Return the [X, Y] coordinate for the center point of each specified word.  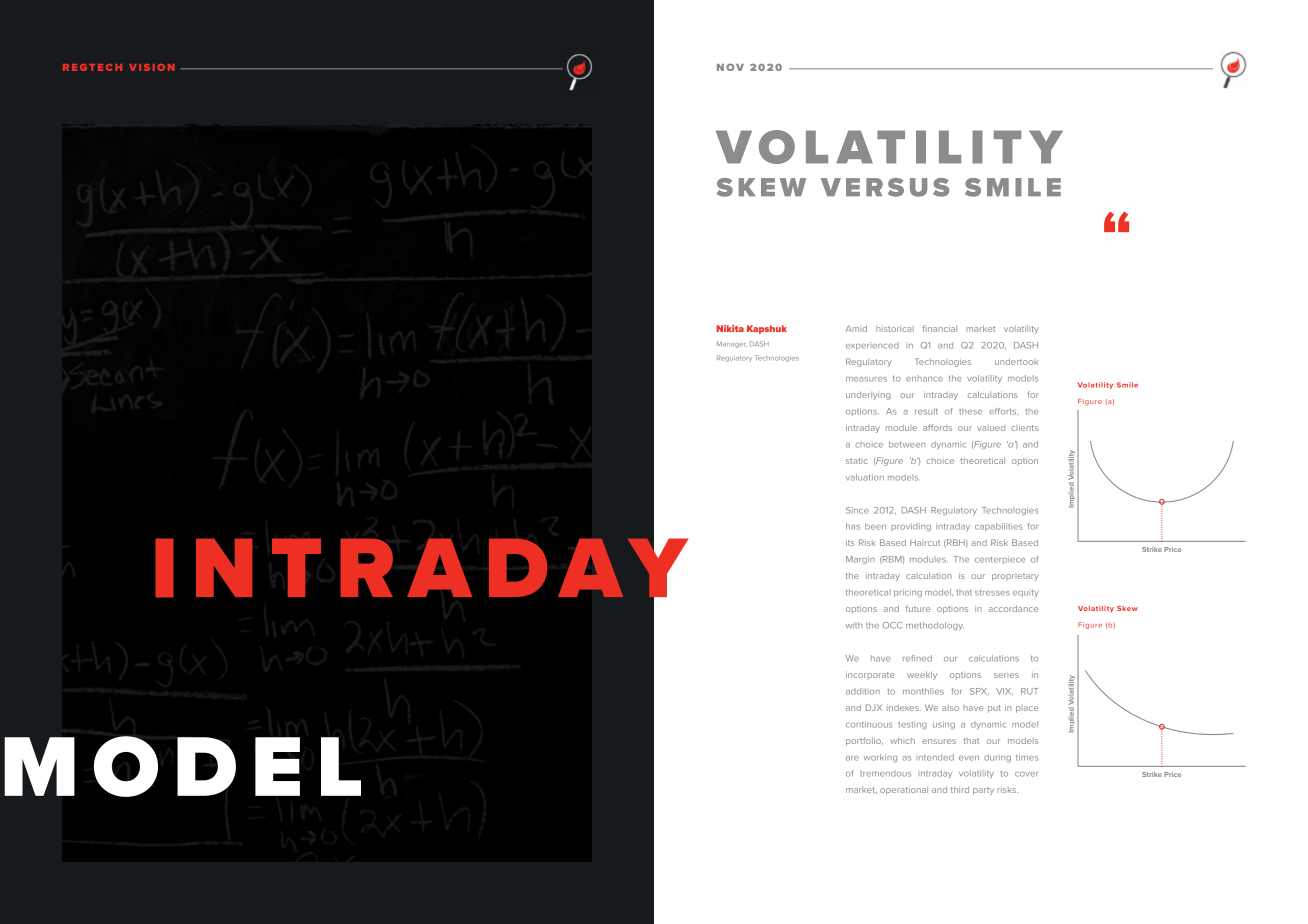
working [880, 758]
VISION [152, 67]
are [852, 758]
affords [937, 427]
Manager [732, 344]
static [857, 461]
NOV [730, 67]
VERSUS [885, 187]
